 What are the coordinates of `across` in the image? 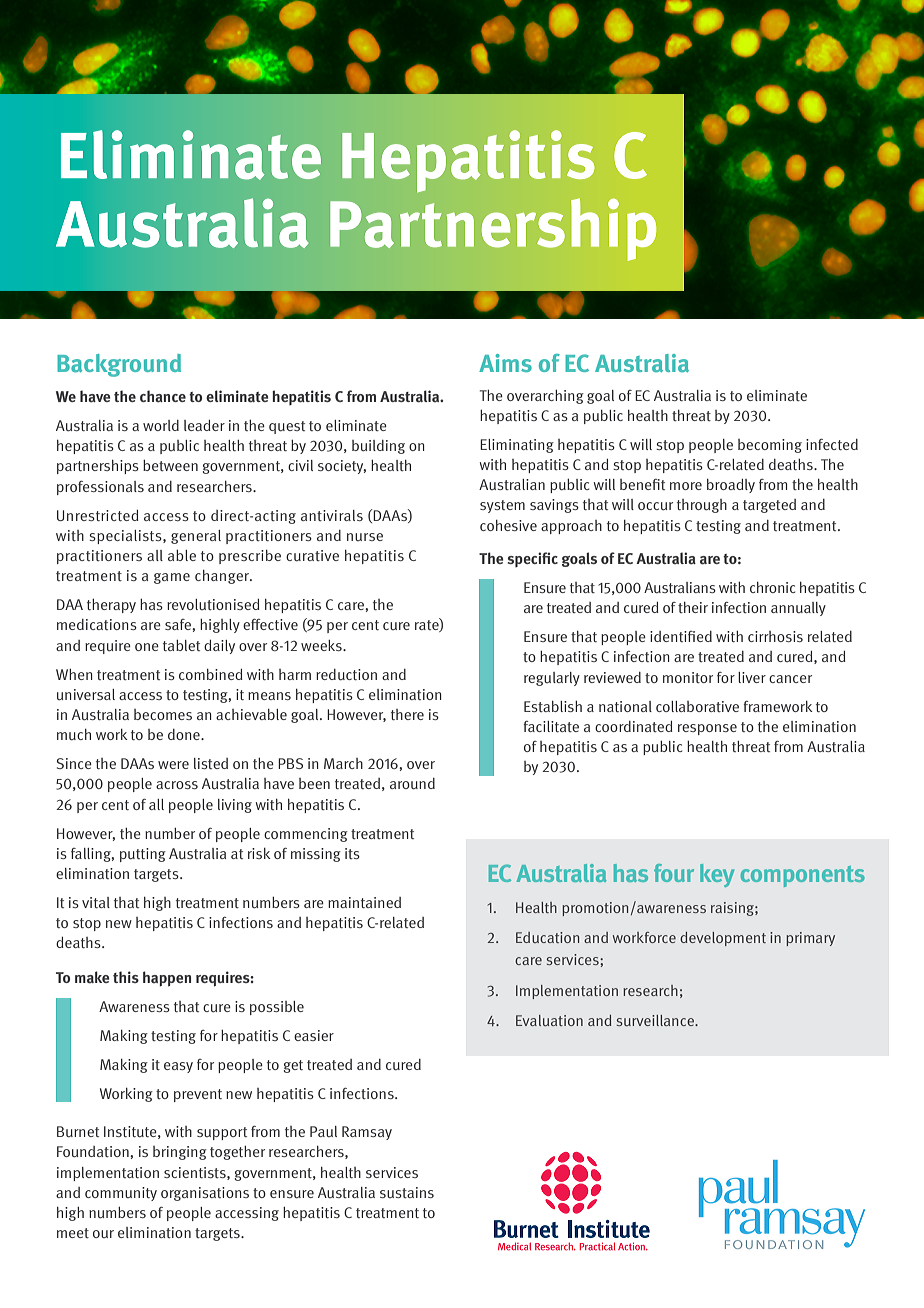 It's located at (177, 785).
